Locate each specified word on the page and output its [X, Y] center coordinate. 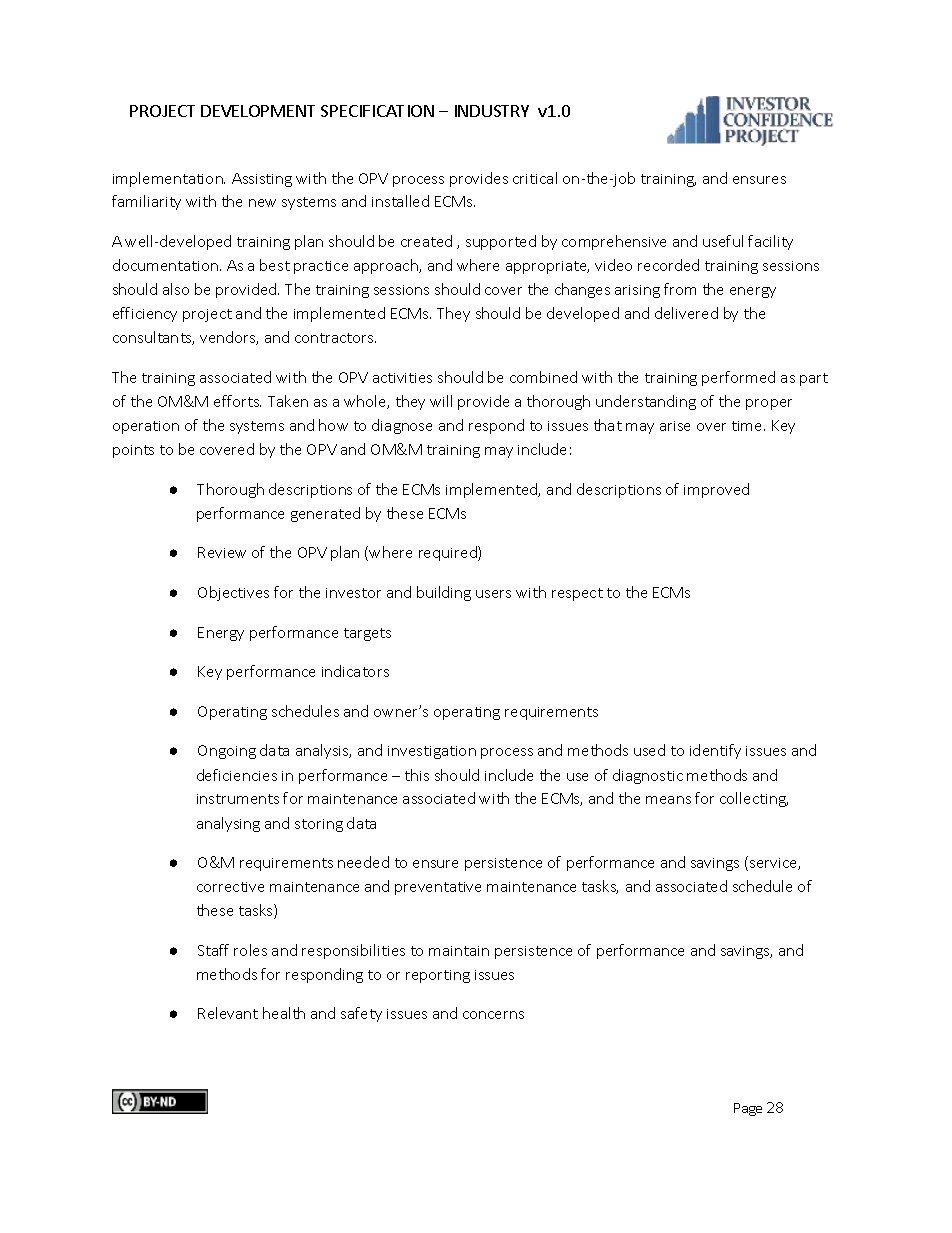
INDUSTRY [492, 111]
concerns [493, 1015]
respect [577, 594]
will [441, 401]
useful [723, 241]
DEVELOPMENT [258, 111]
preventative [438, 888]
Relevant [228, 1013]
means [668, 800]
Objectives [233, 593]
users [493, 594]
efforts [237, 401]
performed [738, 378]
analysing [228, 824]
